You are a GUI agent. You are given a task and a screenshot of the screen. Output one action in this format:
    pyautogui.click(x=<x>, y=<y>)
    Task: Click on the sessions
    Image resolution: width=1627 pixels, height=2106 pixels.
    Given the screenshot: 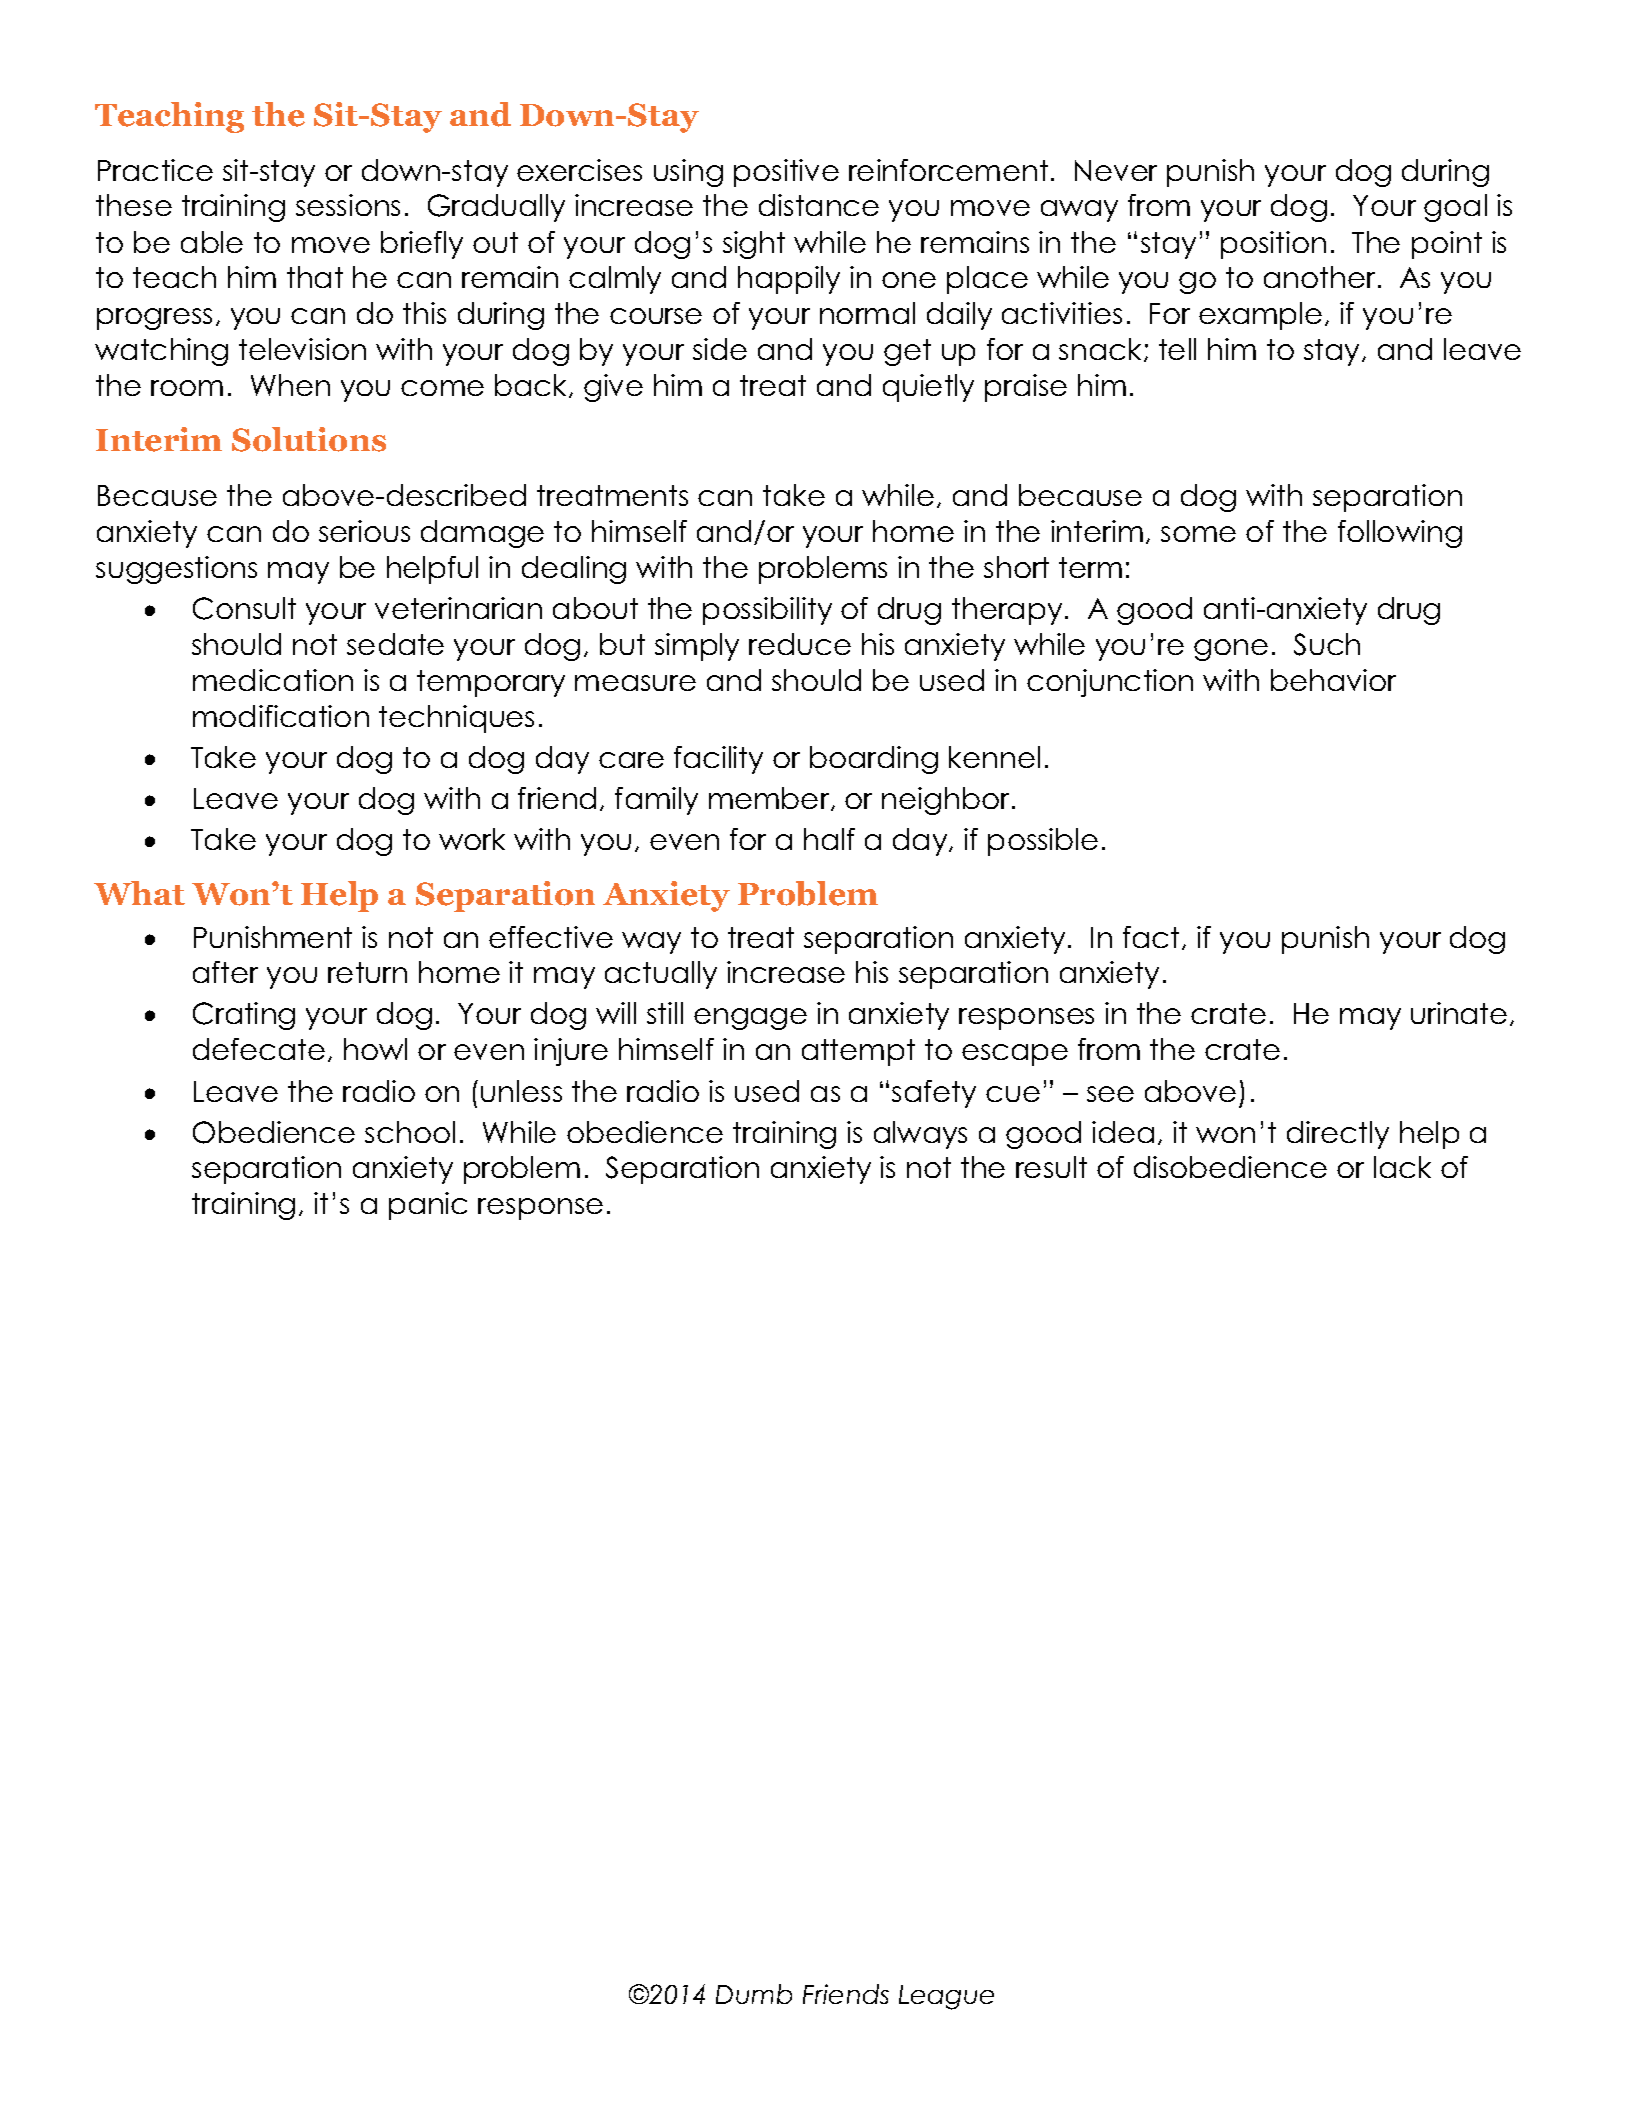 What is the action you would take?
    pyautogui.click(x=348, y=205)
